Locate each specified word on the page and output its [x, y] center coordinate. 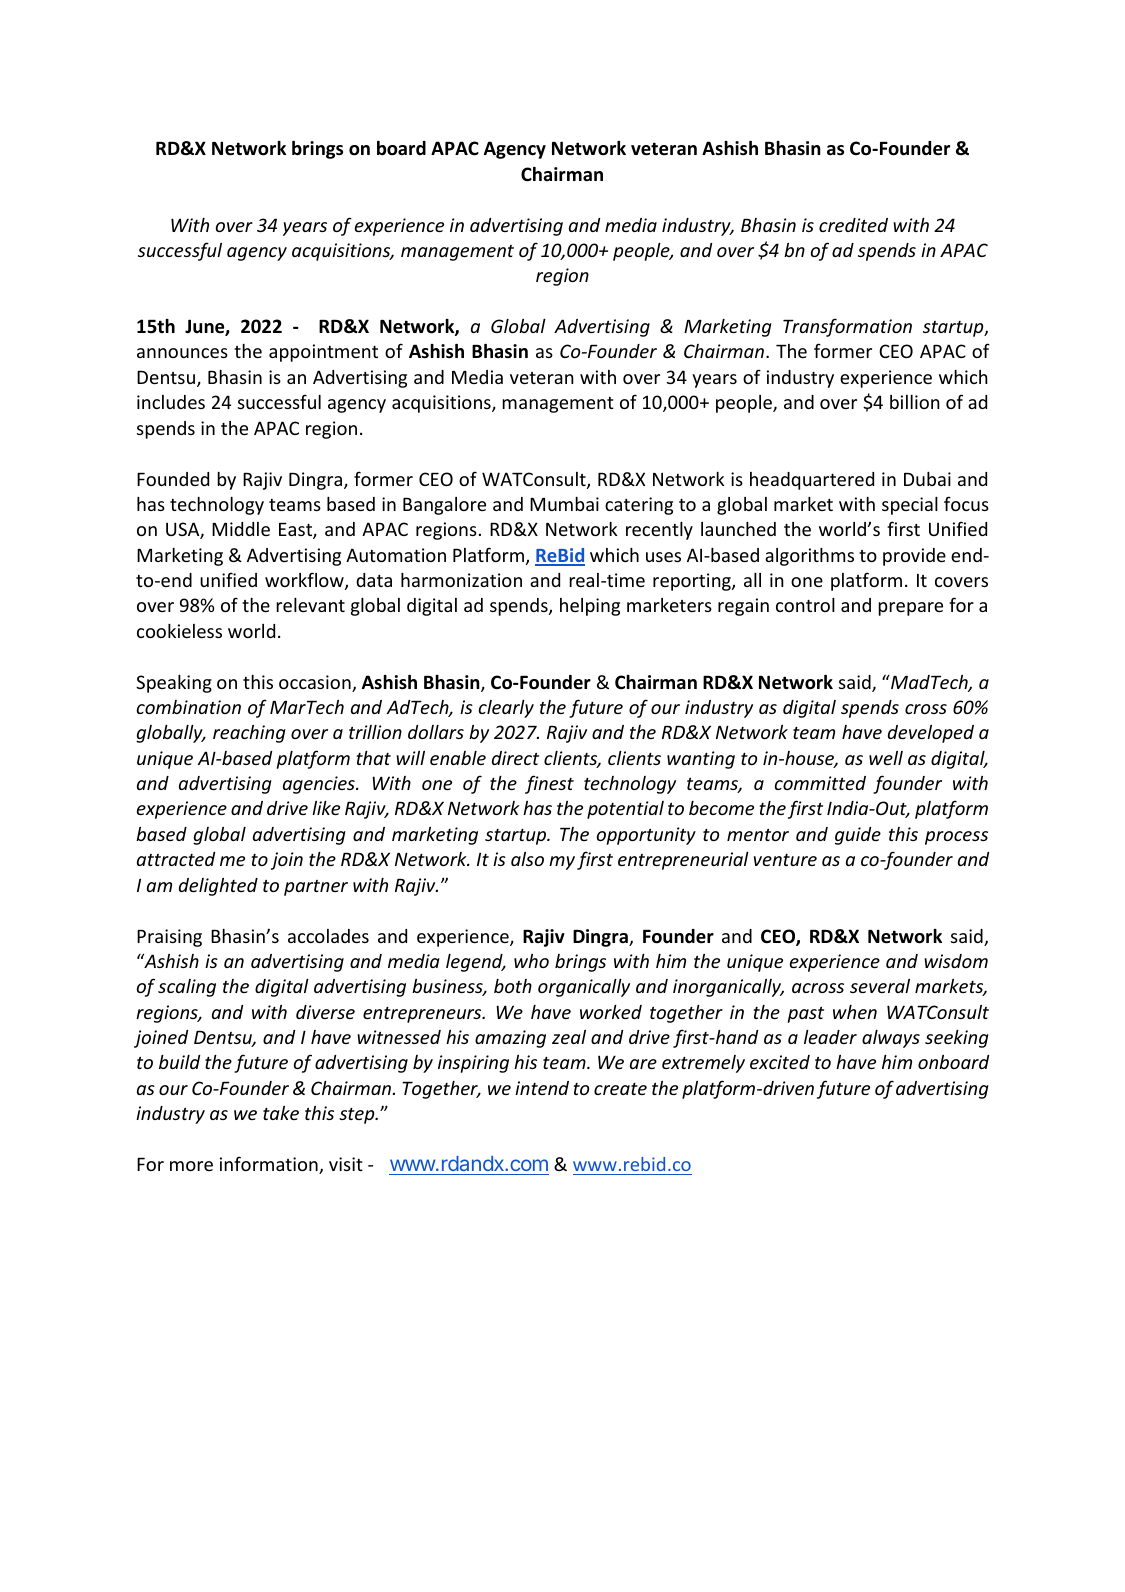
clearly [506, 709]
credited [853, 225]
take [281, 1113]
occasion [316, 683]
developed [931, 734]
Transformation [847, 327]
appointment [323, 353]
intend [542, 1088]
